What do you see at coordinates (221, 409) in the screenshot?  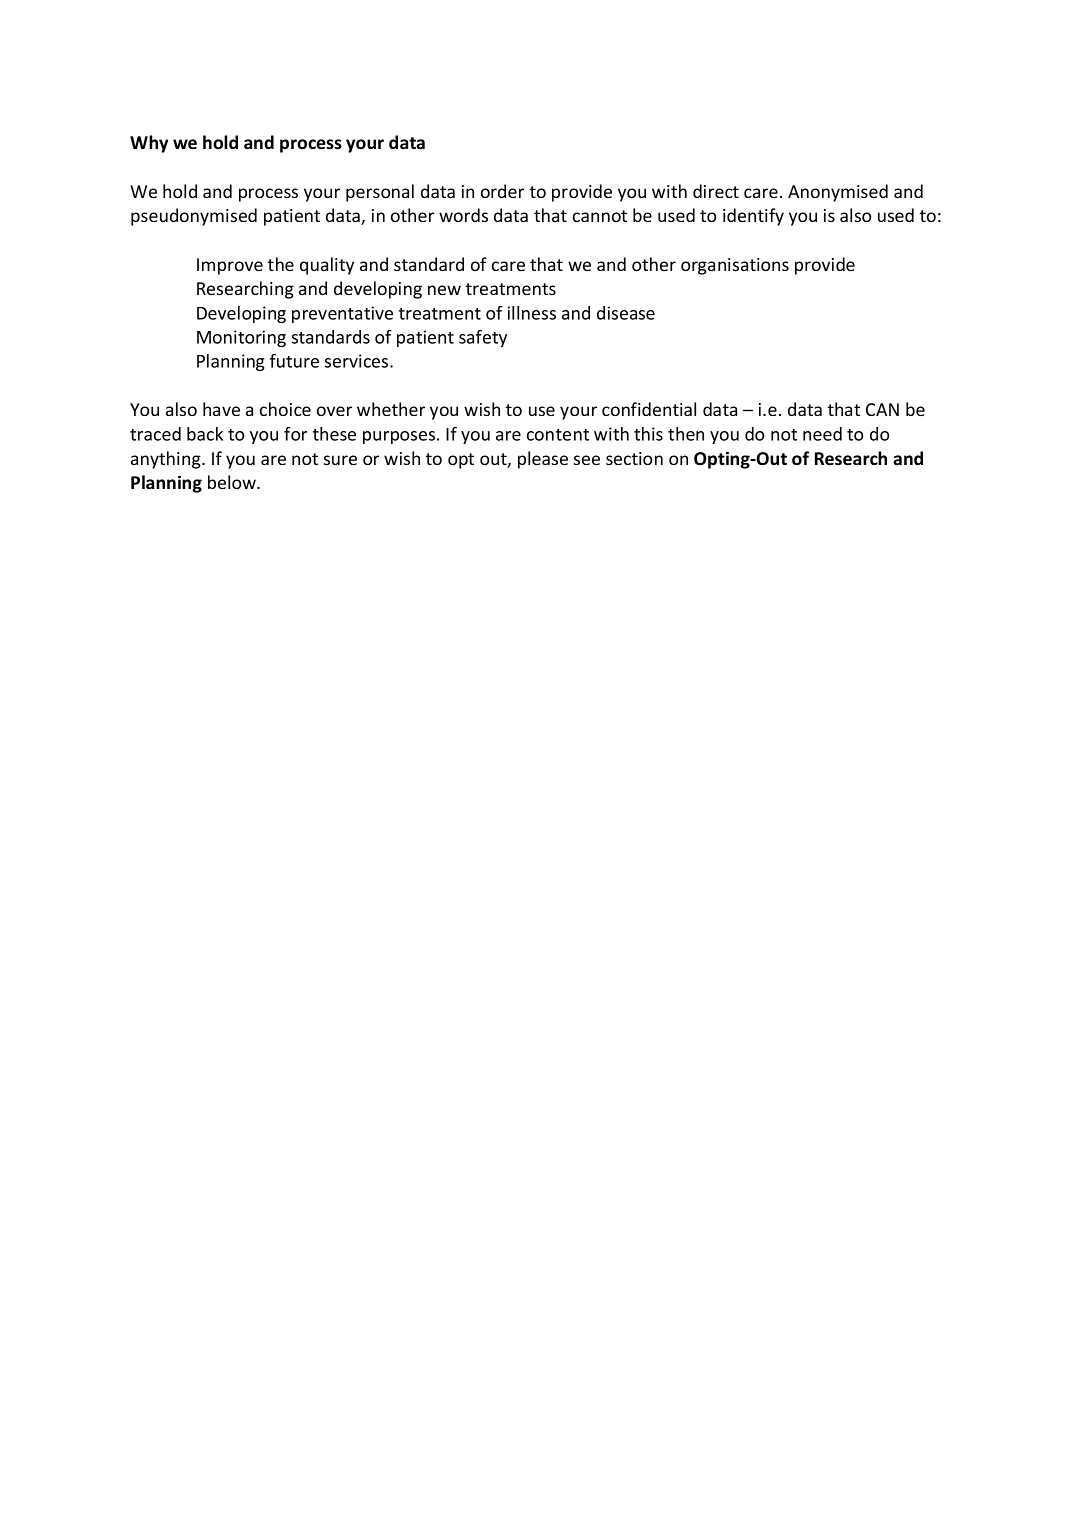 I see `have` at bounding box center [221, 409].
